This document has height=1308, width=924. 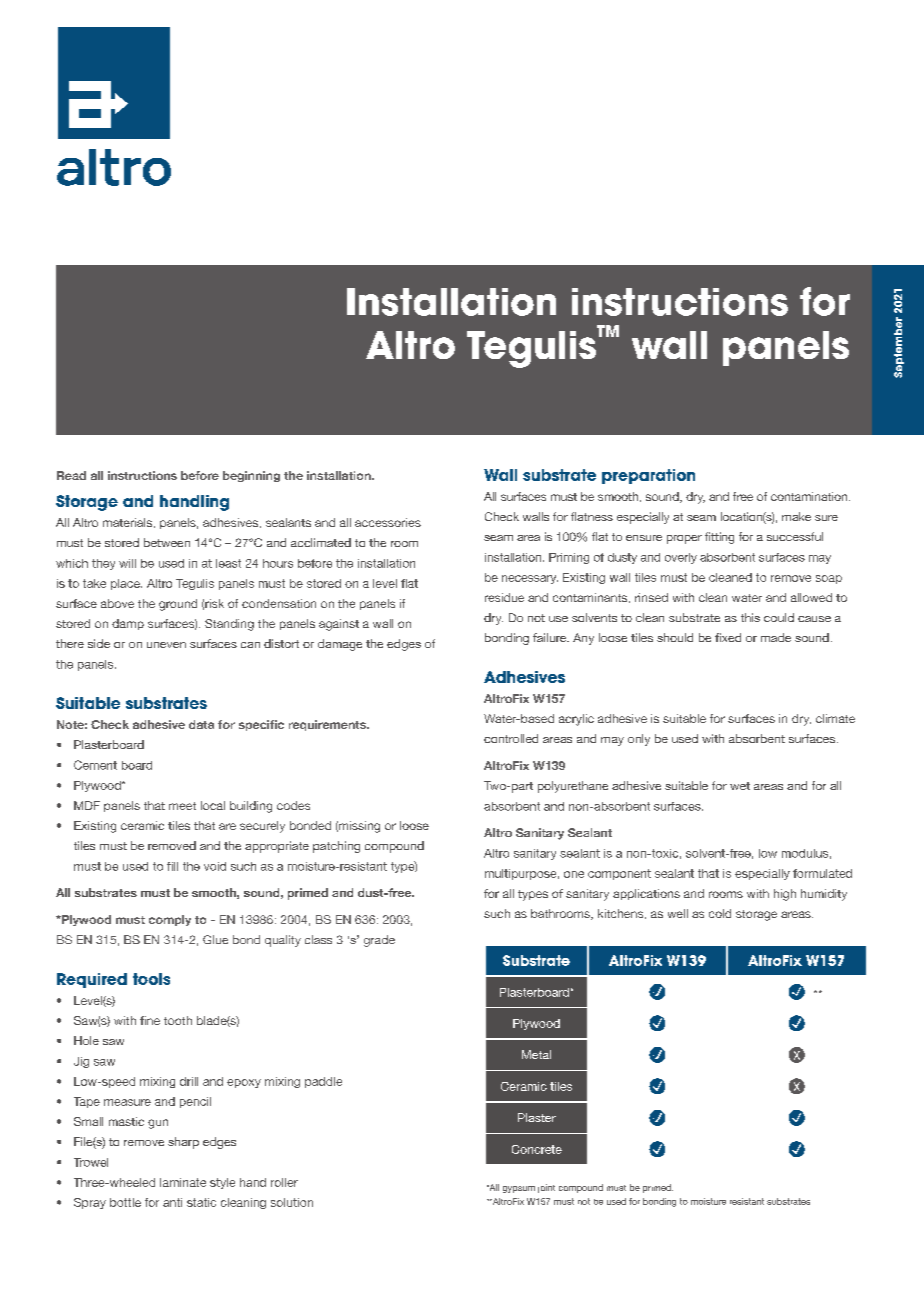 I want to click on materials, so click(x=129, y=523).
